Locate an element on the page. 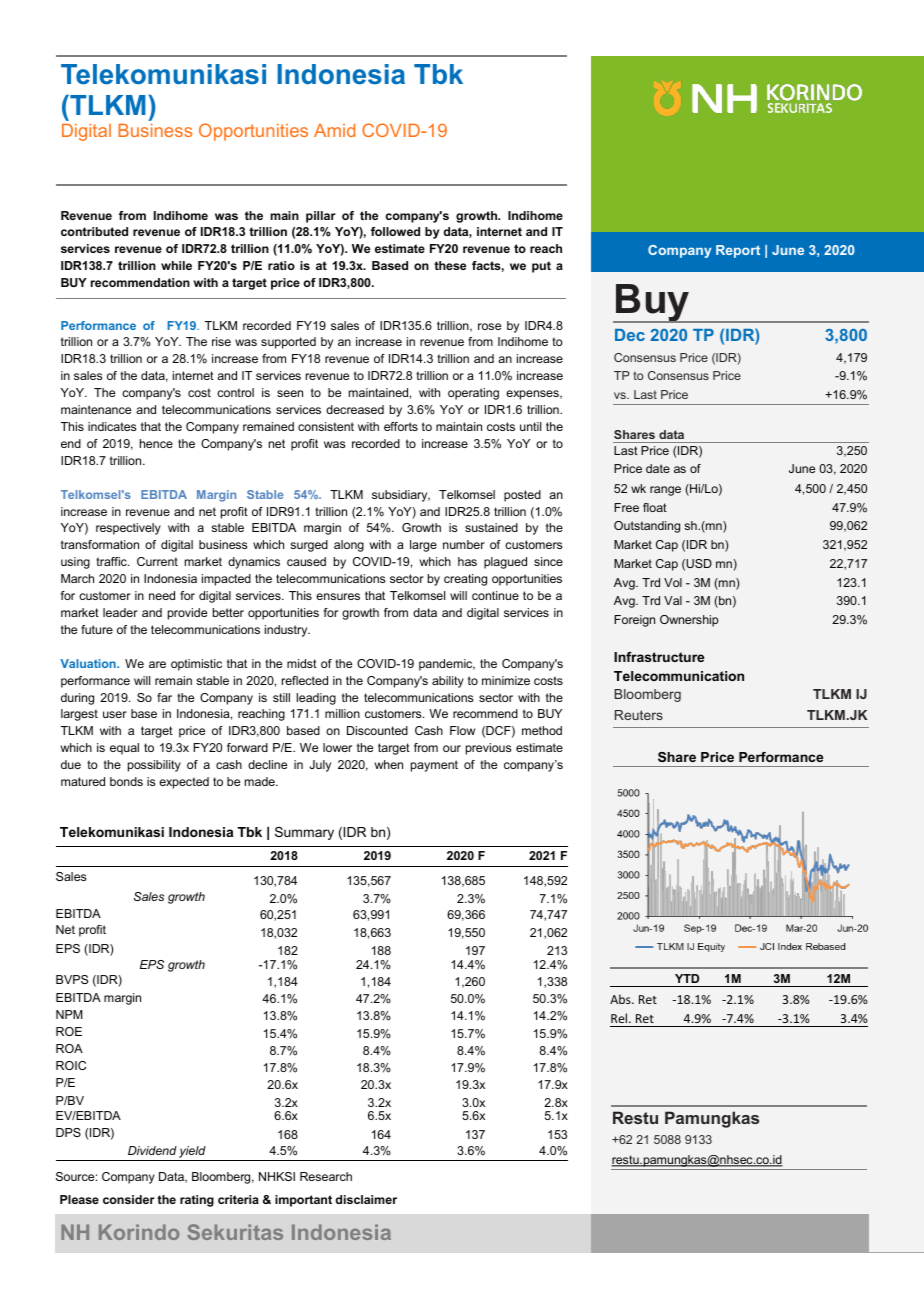 The width and height of the page is (924, 1308). hence is located at coordinates (156, 443).
